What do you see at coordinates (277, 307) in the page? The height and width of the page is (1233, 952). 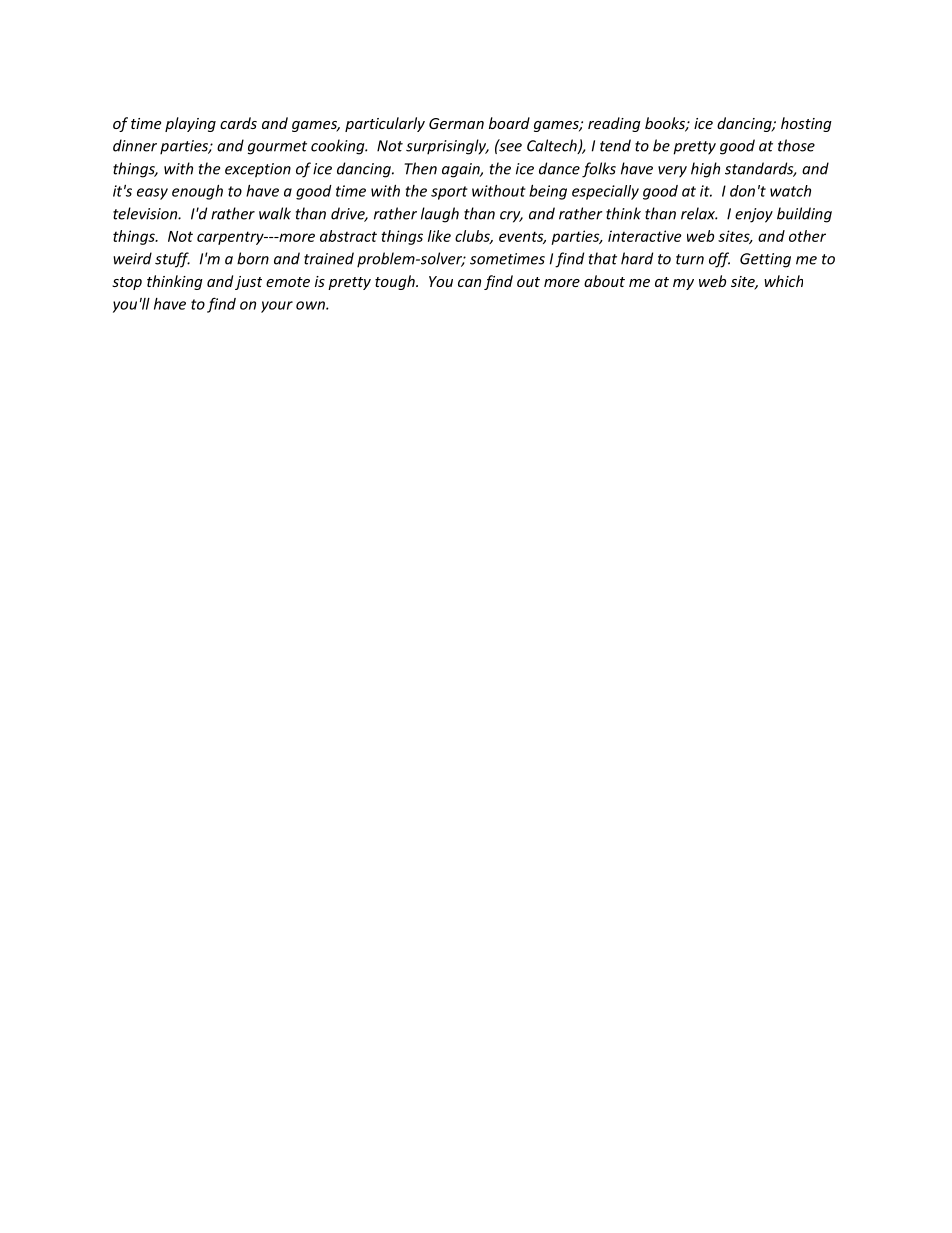 I see `your` at bounding box center [277, 307].
